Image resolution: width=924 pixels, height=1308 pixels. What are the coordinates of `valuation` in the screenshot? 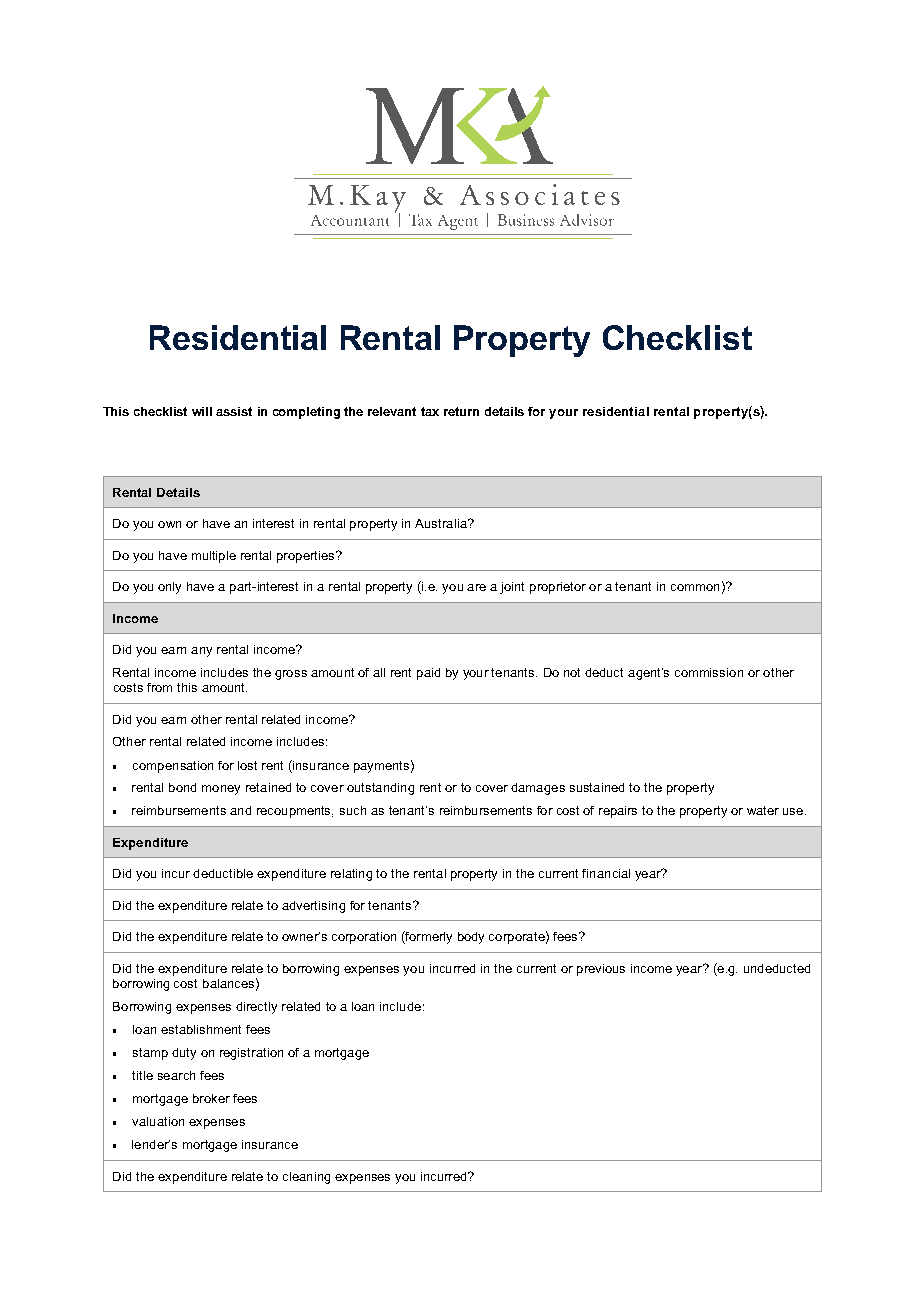 It's located at (158, 1121).
